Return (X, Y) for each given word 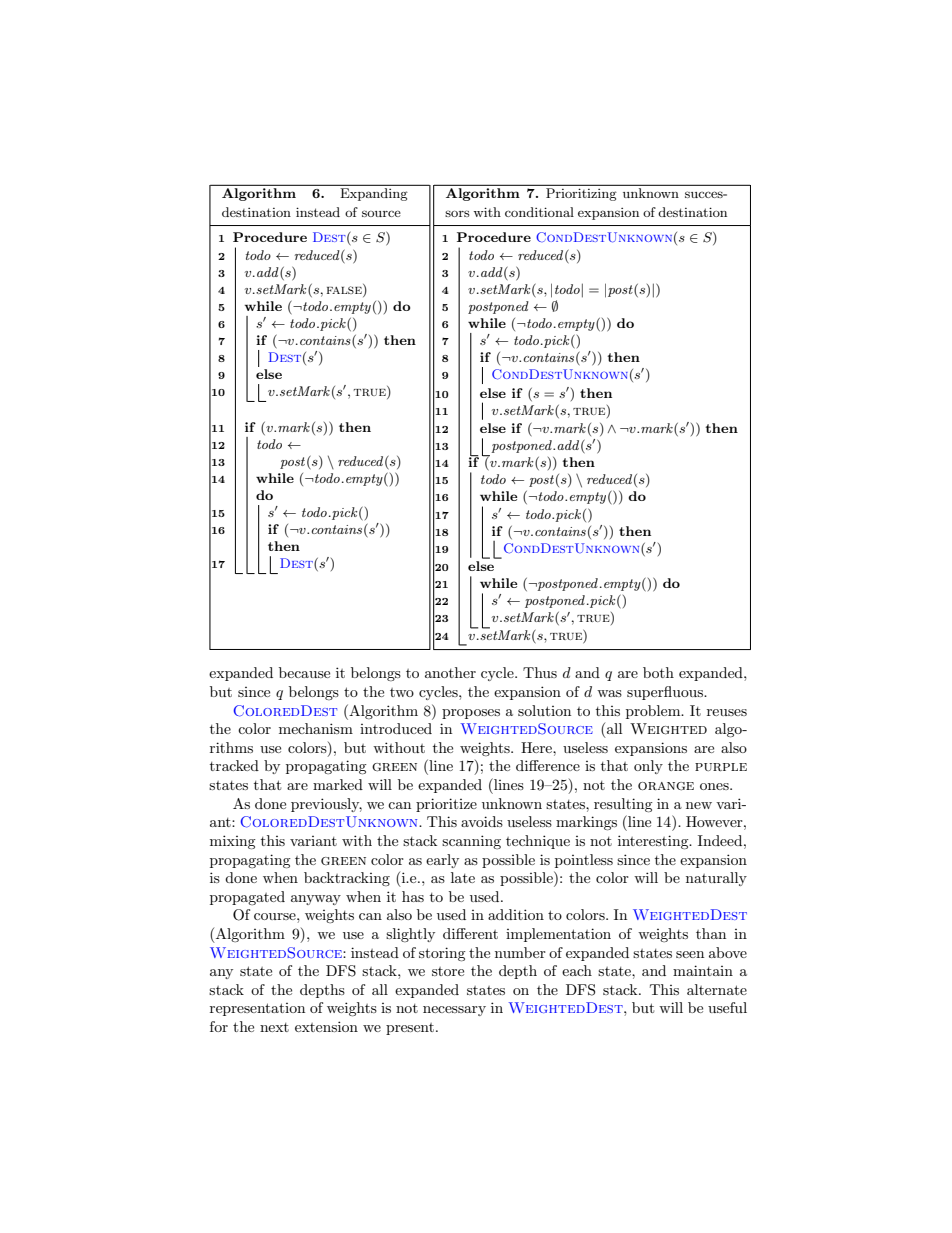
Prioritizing (581, 194)
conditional (539, 212)
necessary (454, 1011)
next (274, 1027)
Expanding (374, 194)
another (450, 672)
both (658, 672)
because (304, 672)
